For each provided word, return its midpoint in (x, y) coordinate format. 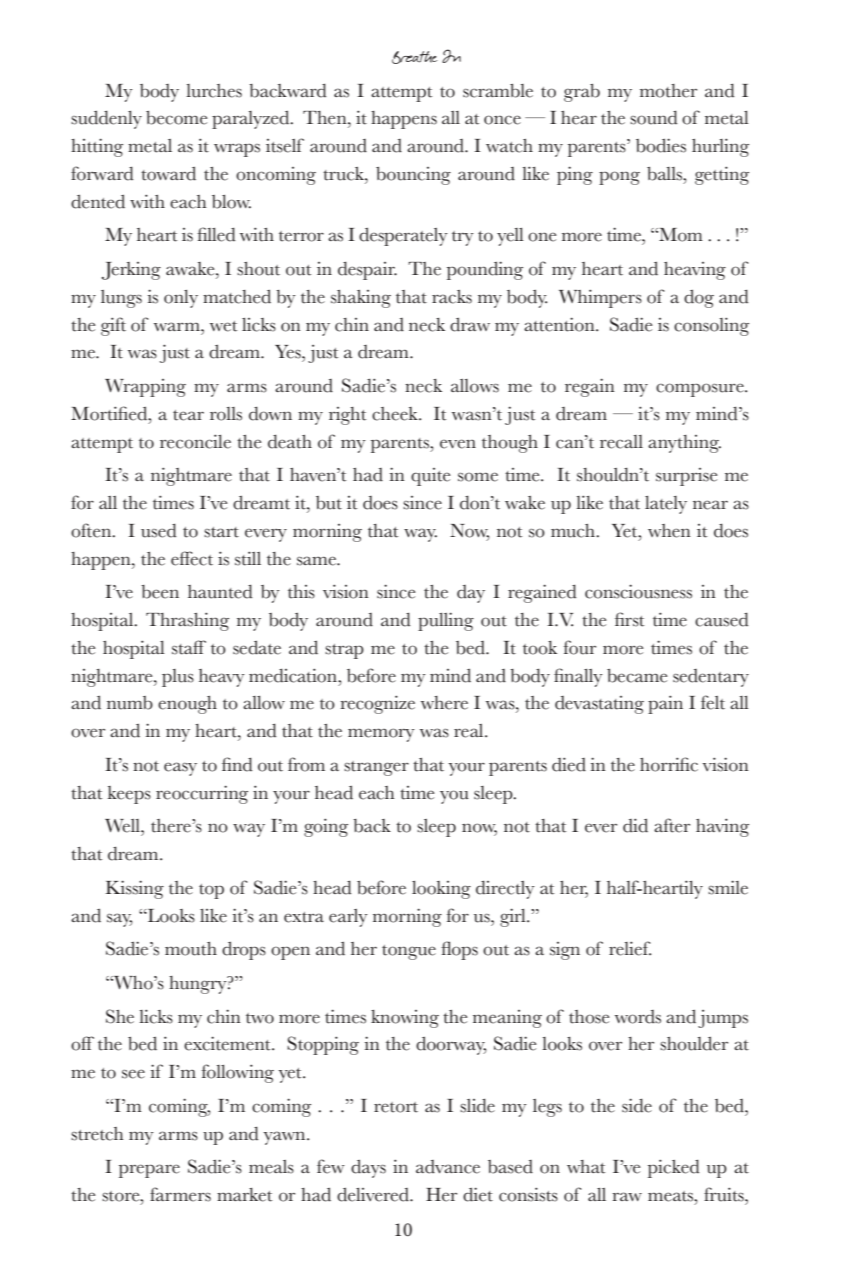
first (629, 619)
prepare (149, 1171)
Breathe (415, 57)
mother (668, 91)
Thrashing (187, 621)
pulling (446, 621)
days (368, 1169)
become (177, 118)
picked (674, 1168)
